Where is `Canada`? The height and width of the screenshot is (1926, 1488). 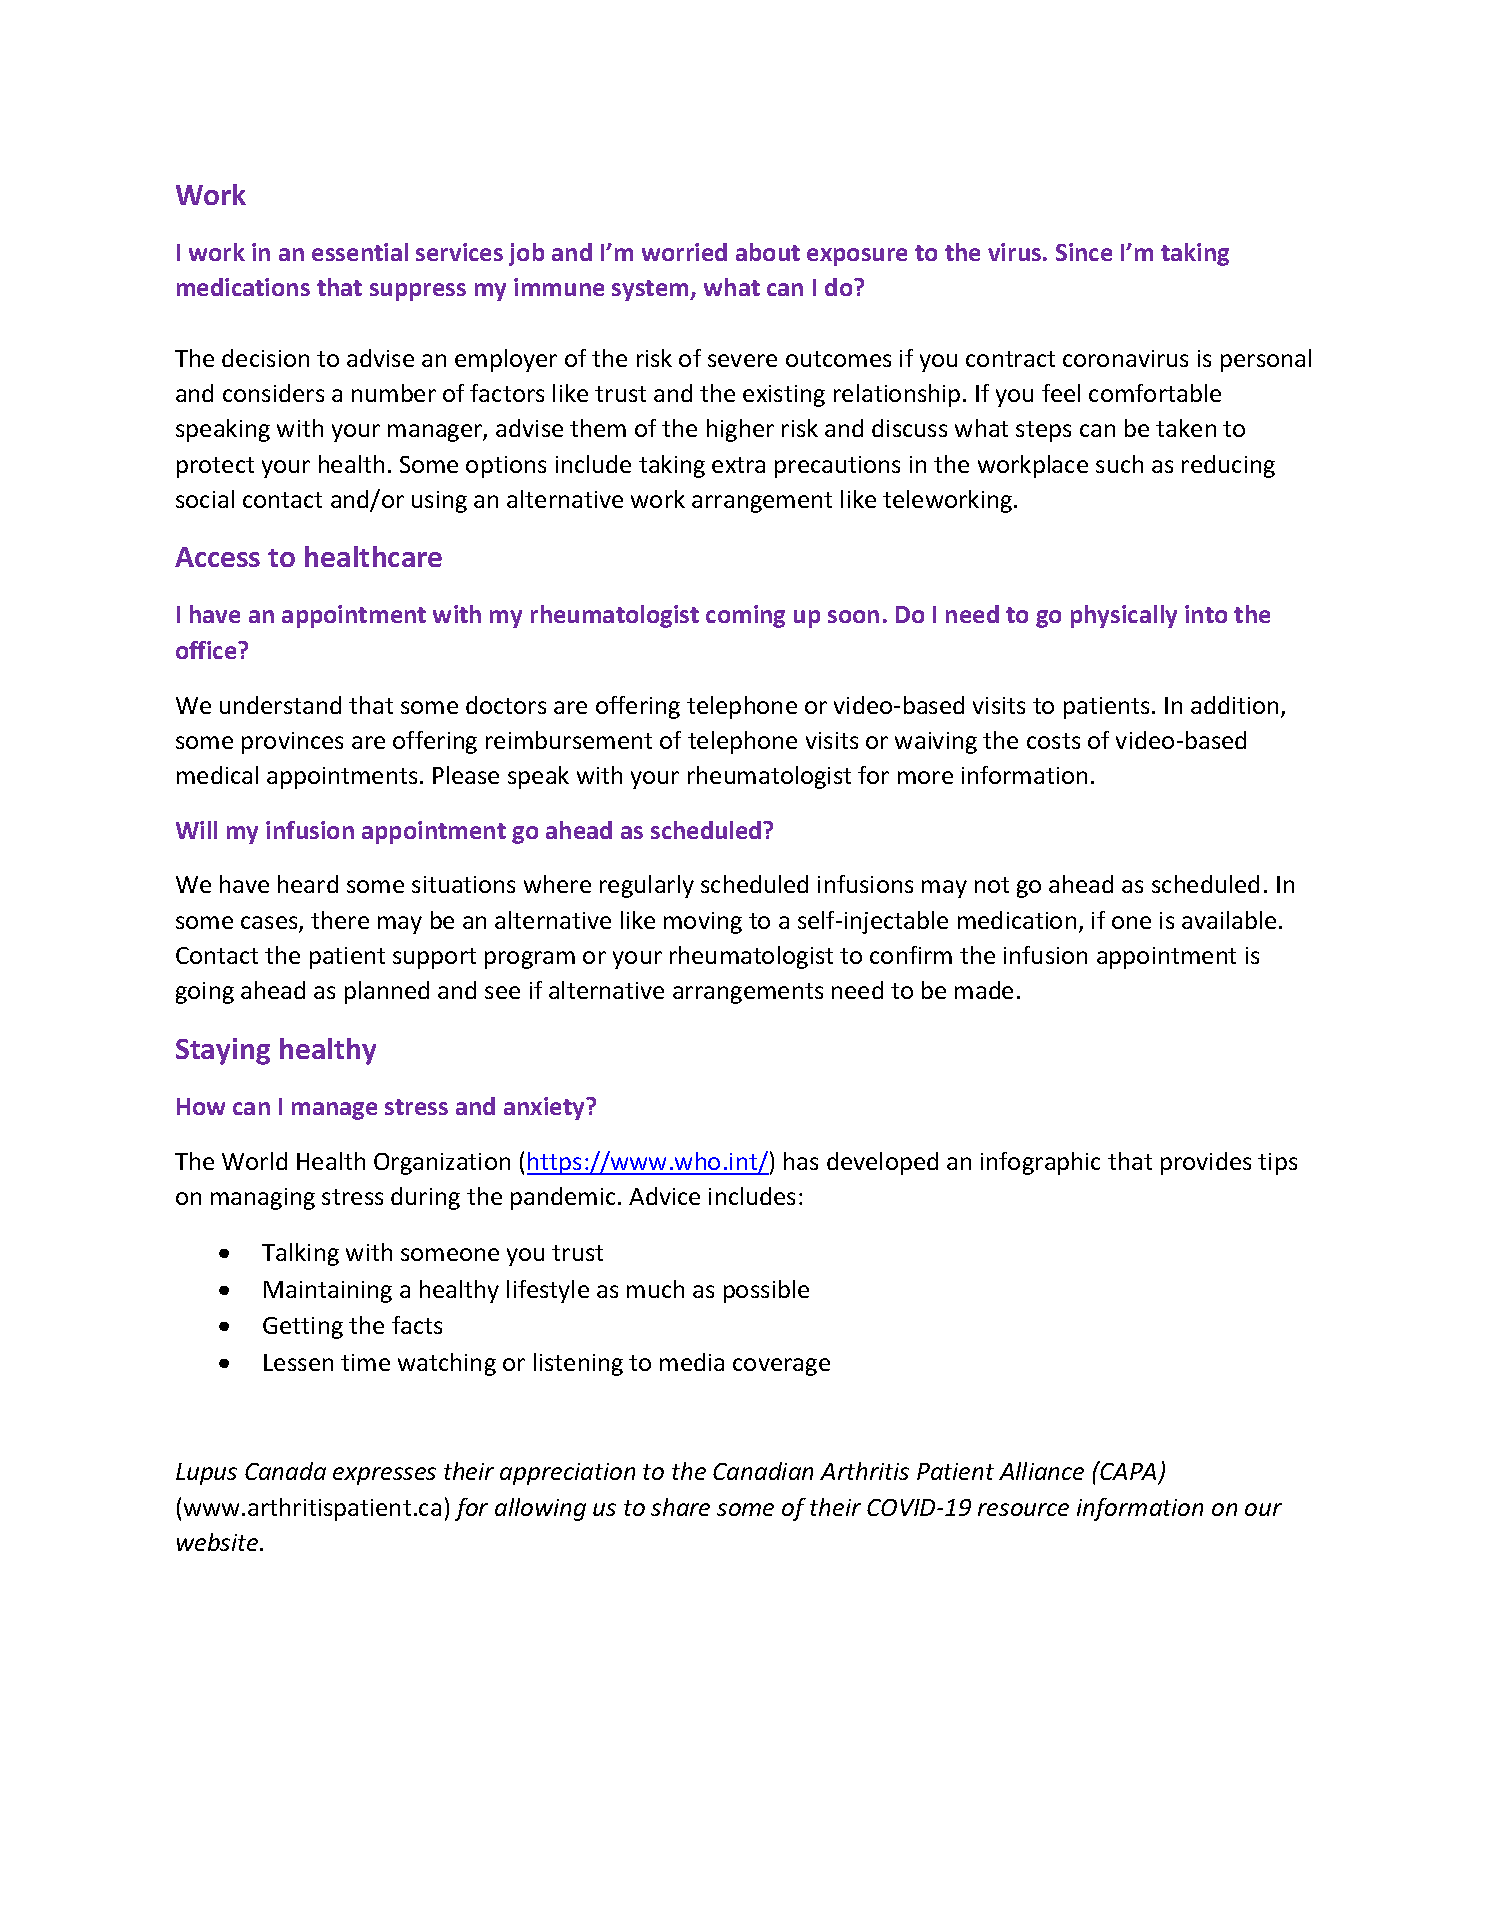
Canada is located at coordinates (285, 1471).
